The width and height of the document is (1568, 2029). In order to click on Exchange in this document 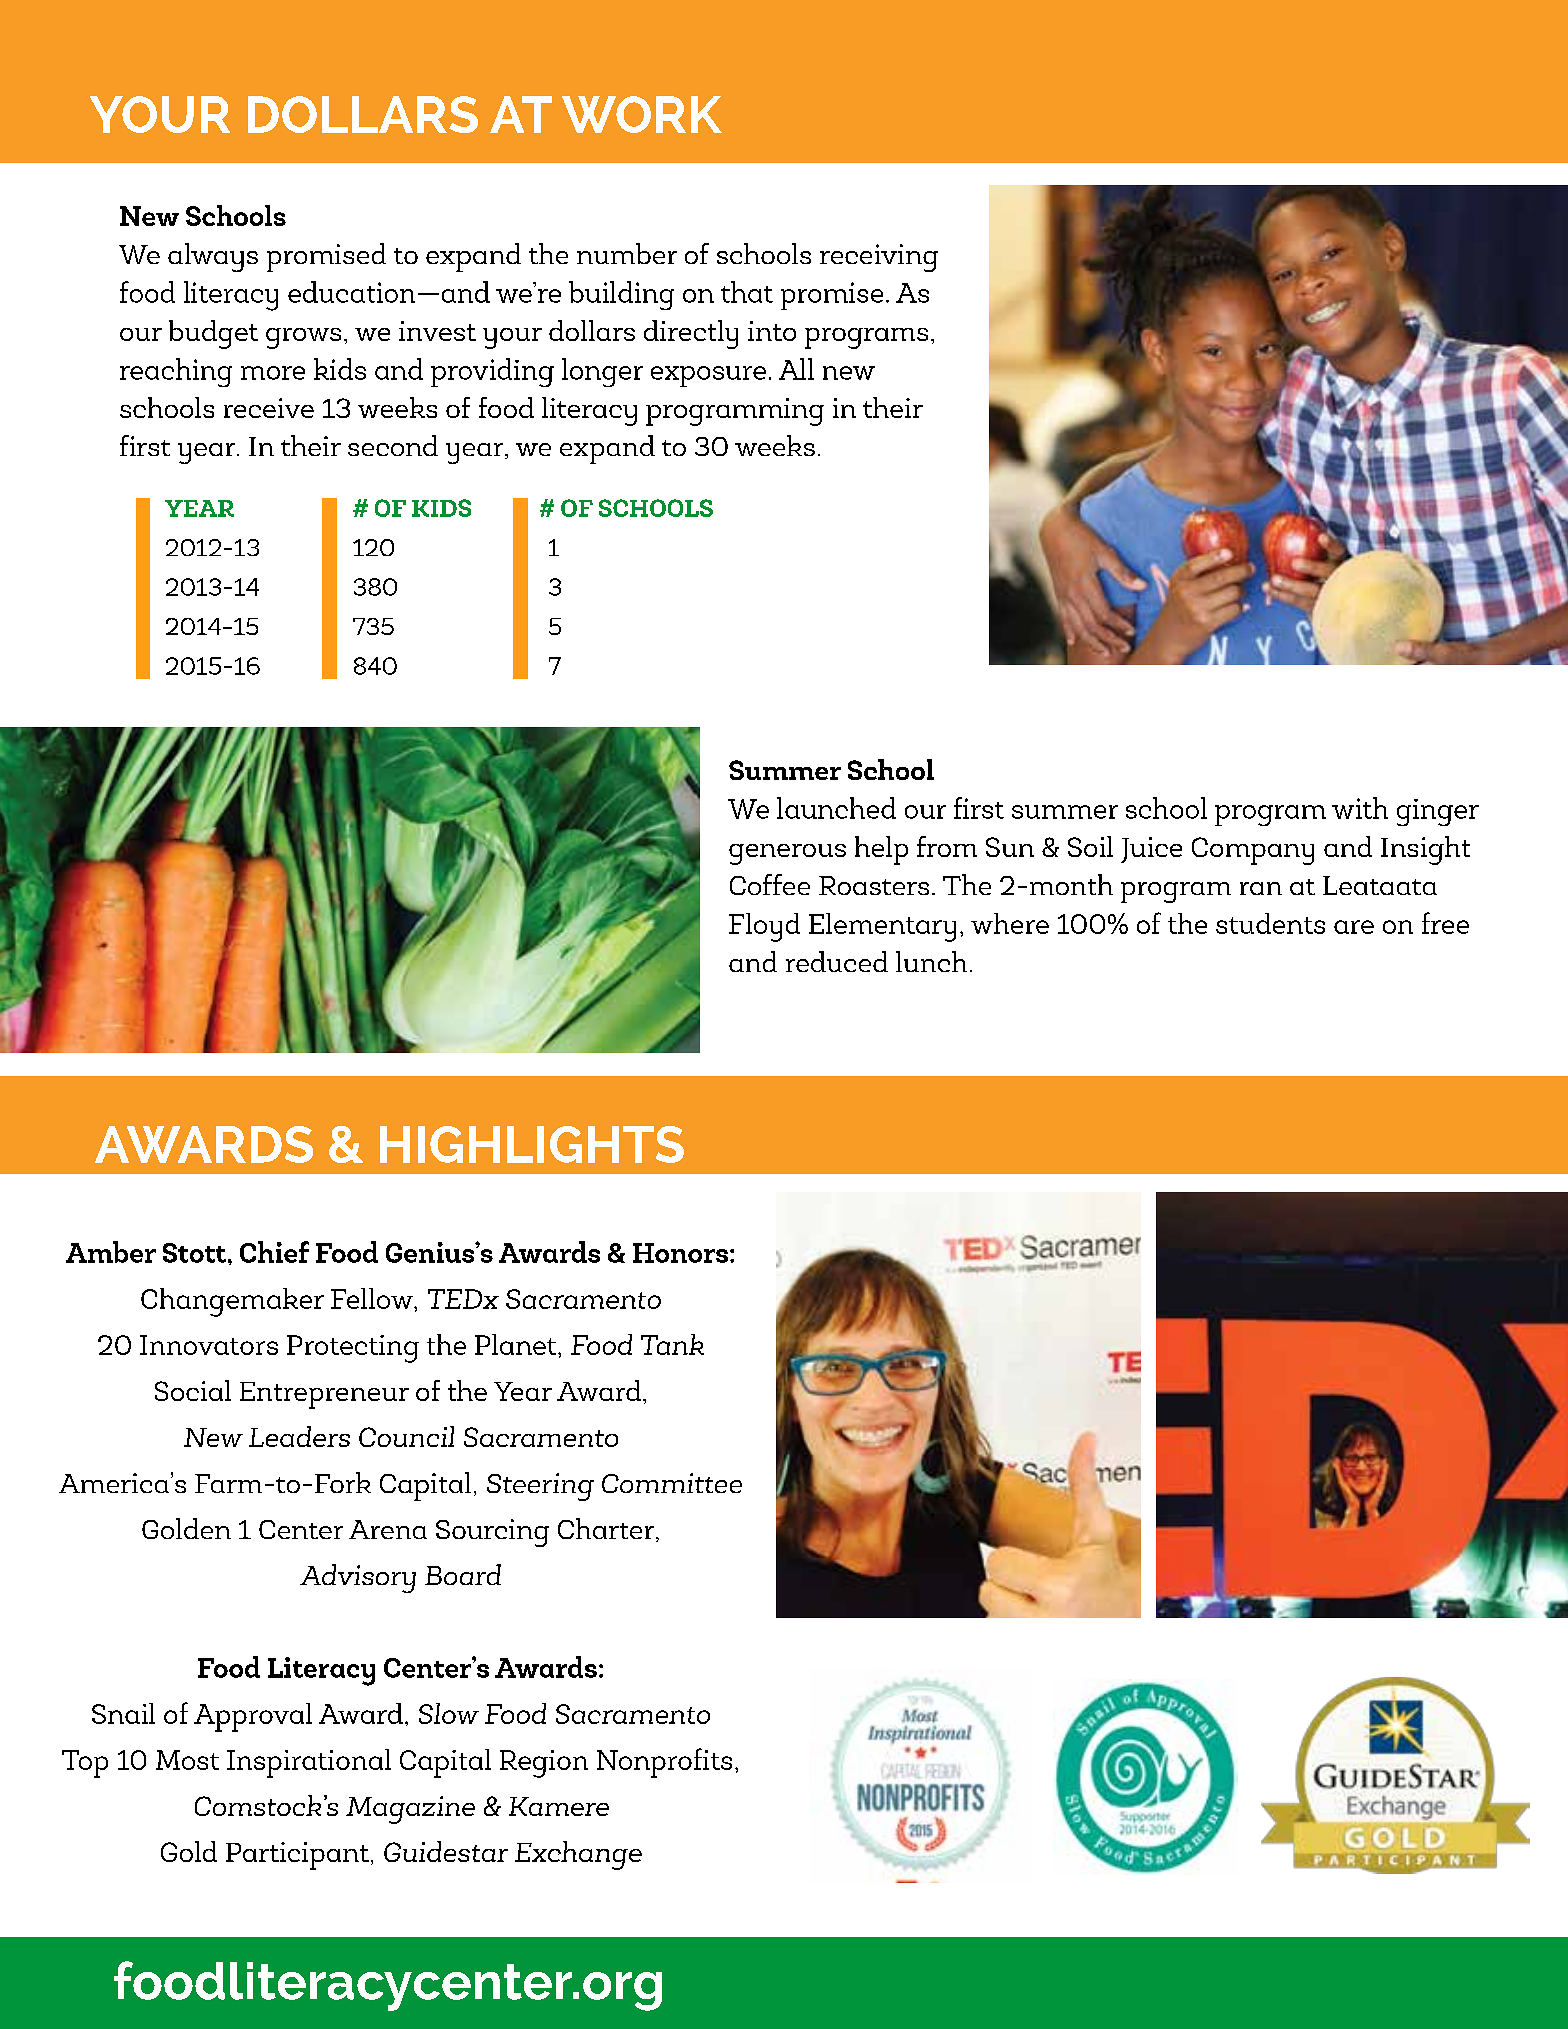, I will do `click(578, 1855)`.
